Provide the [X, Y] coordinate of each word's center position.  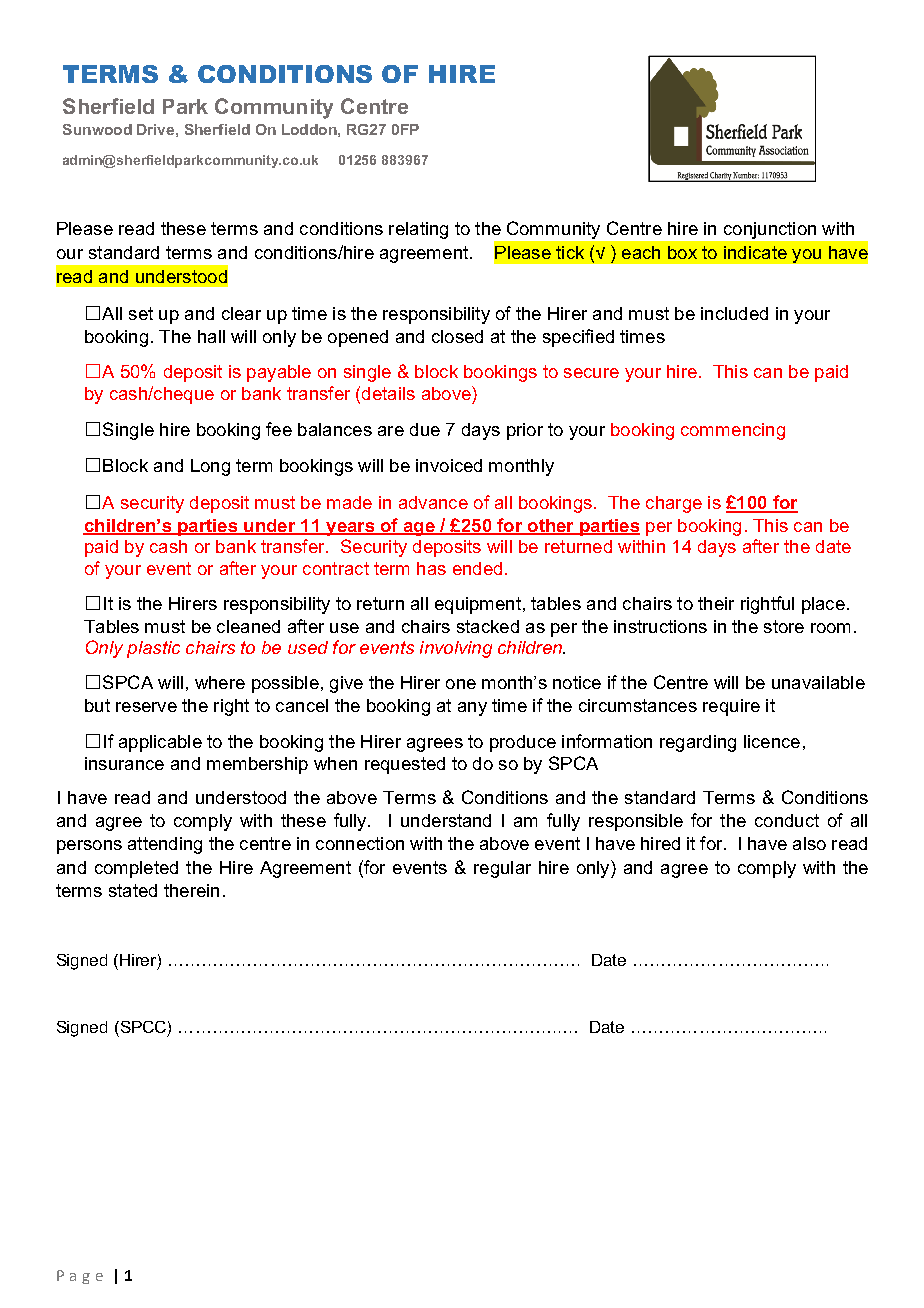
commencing [733, 431]
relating [418, 230]
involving [456, 649]
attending [165, 845]
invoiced [449, 465]
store [784, 626]
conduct [787, 820]
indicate [755, 252]
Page [80, 1277]
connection [360, 843]
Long [210, 467]
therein [191, 890]
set [141, 313]
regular [502, 869]
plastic [153, 649]
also [809, 843]
